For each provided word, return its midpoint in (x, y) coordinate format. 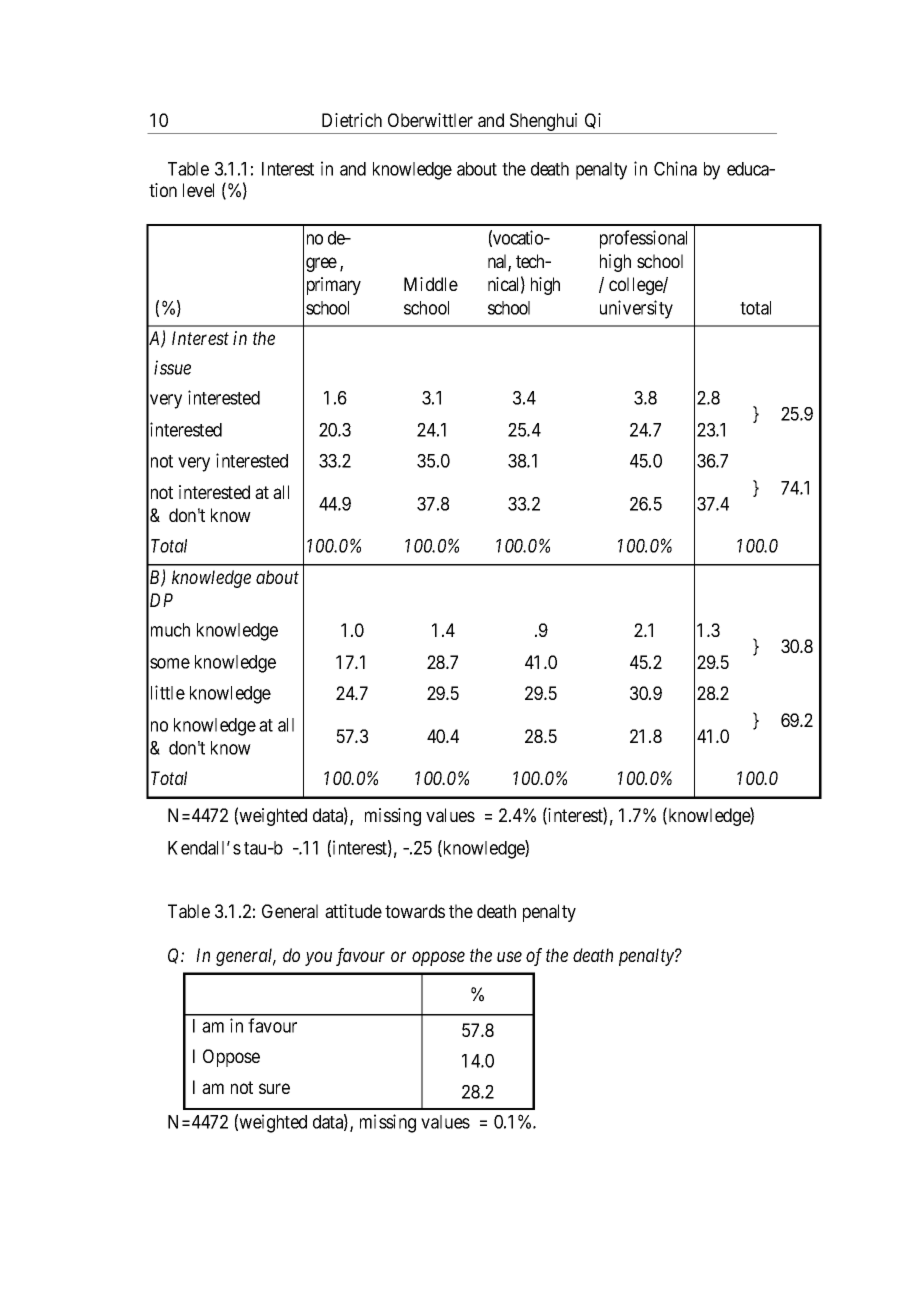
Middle (431, 284)
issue (172, 367)
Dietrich (352, 120)
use (509, 957)
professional (643, 239)
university (636, 309)
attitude (353, 911)
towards (415, 911)
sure (274, 1088)
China (675, 168)
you (318, 959)
